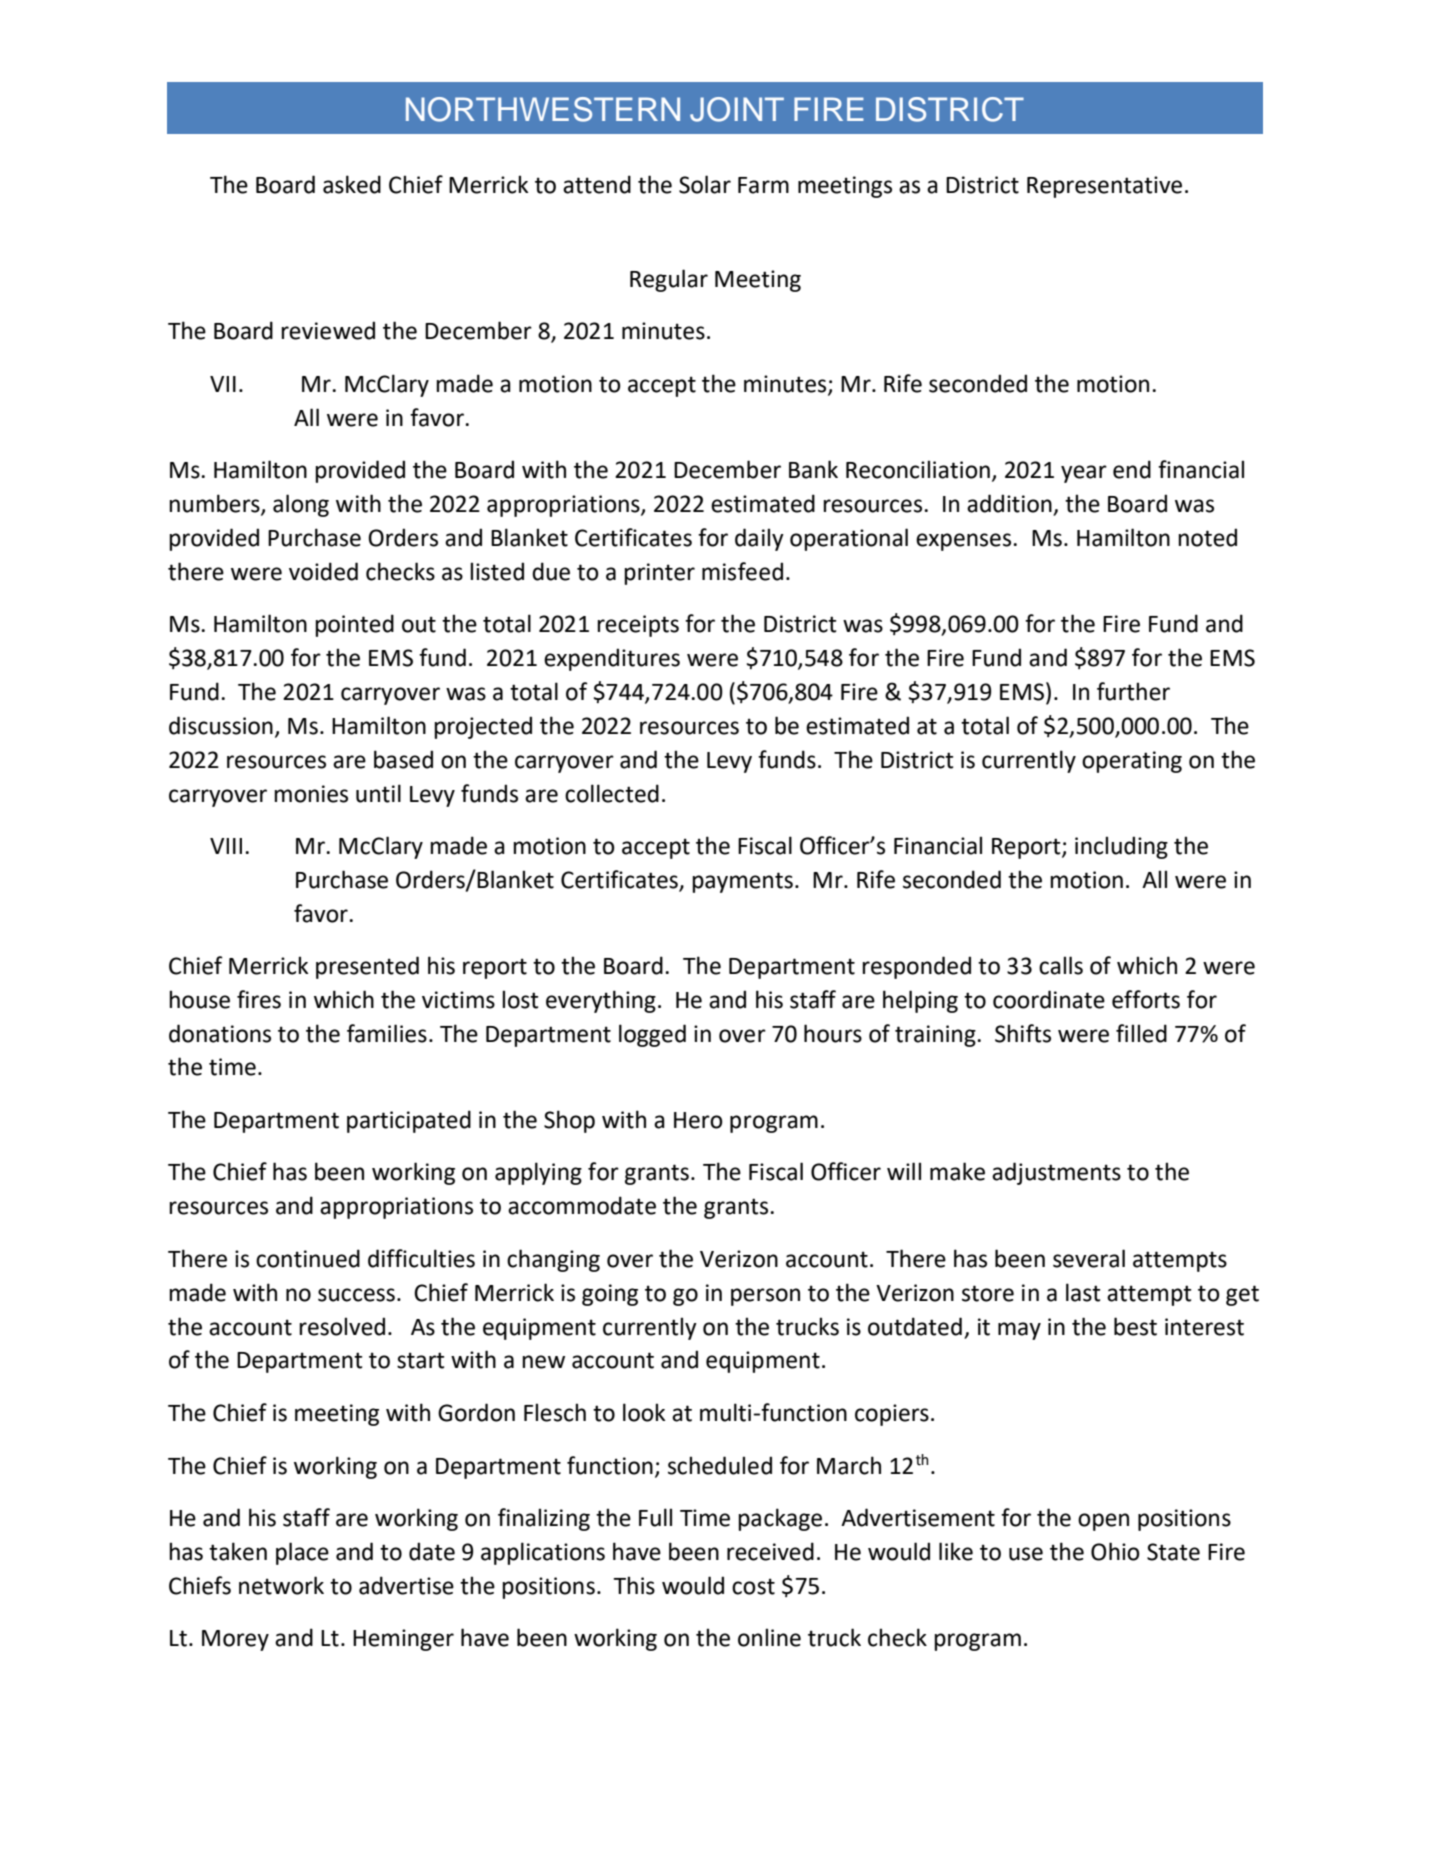 This screenshot has width=1429, height=1849. Describe the element at coordinates (226, 846) in the screenshot. I see `VIII` at that location.
